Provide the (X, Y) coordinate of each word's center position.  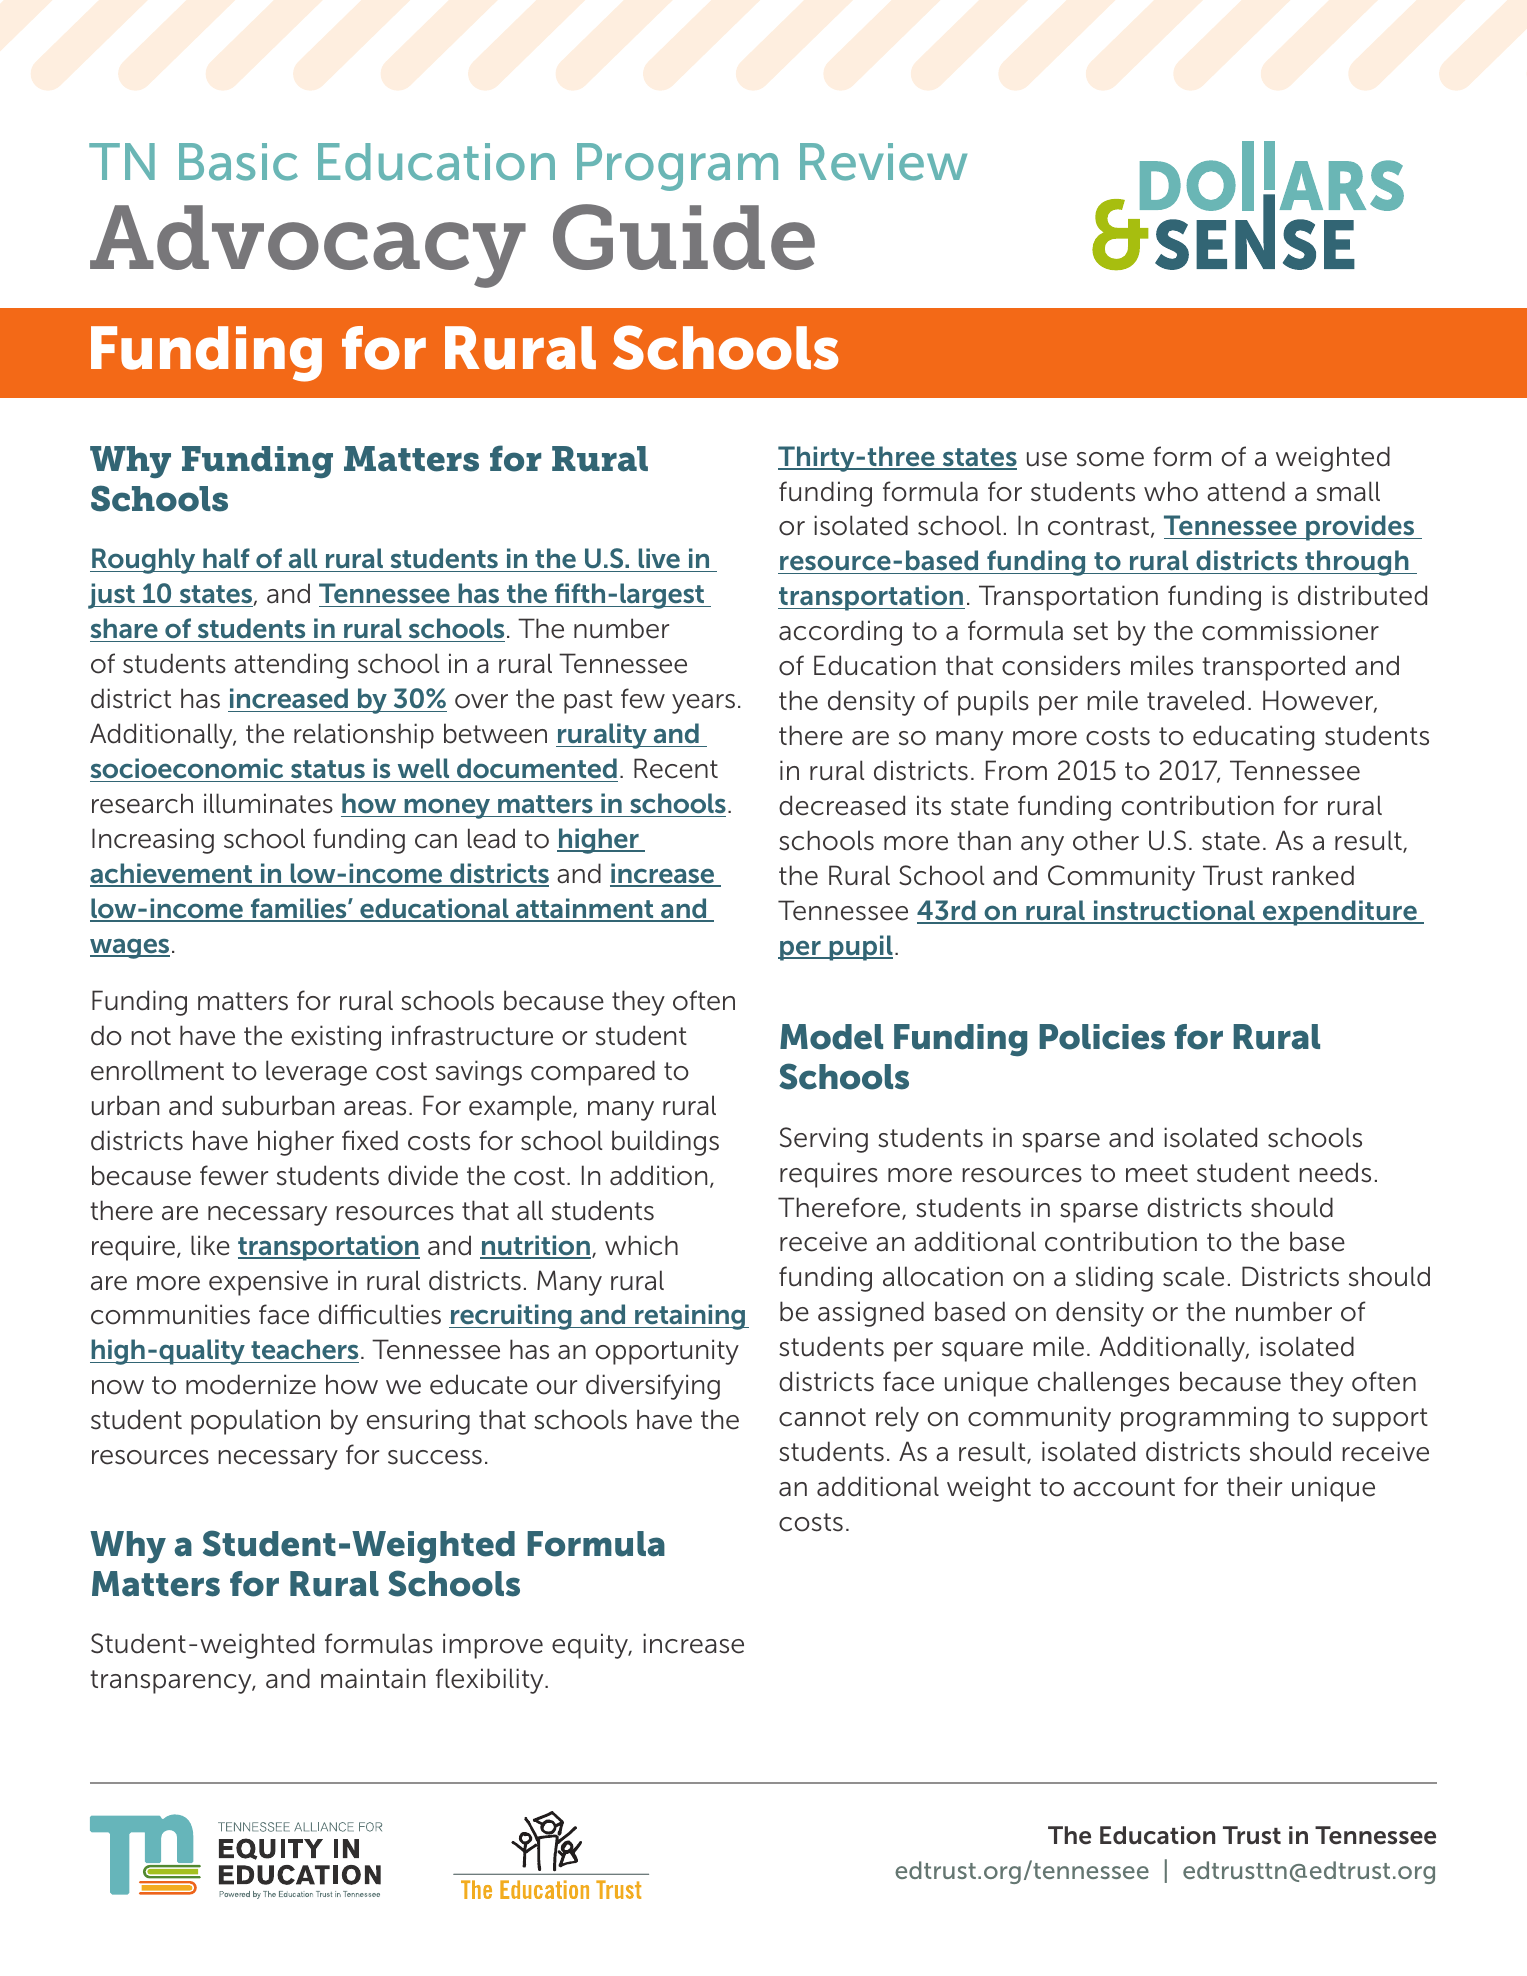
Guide (684, 237)
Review (883, 162)
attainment (585, 909)
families (298, 909)
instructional (1174, 911)
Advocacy (308, 246)
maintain (373, 1678)
